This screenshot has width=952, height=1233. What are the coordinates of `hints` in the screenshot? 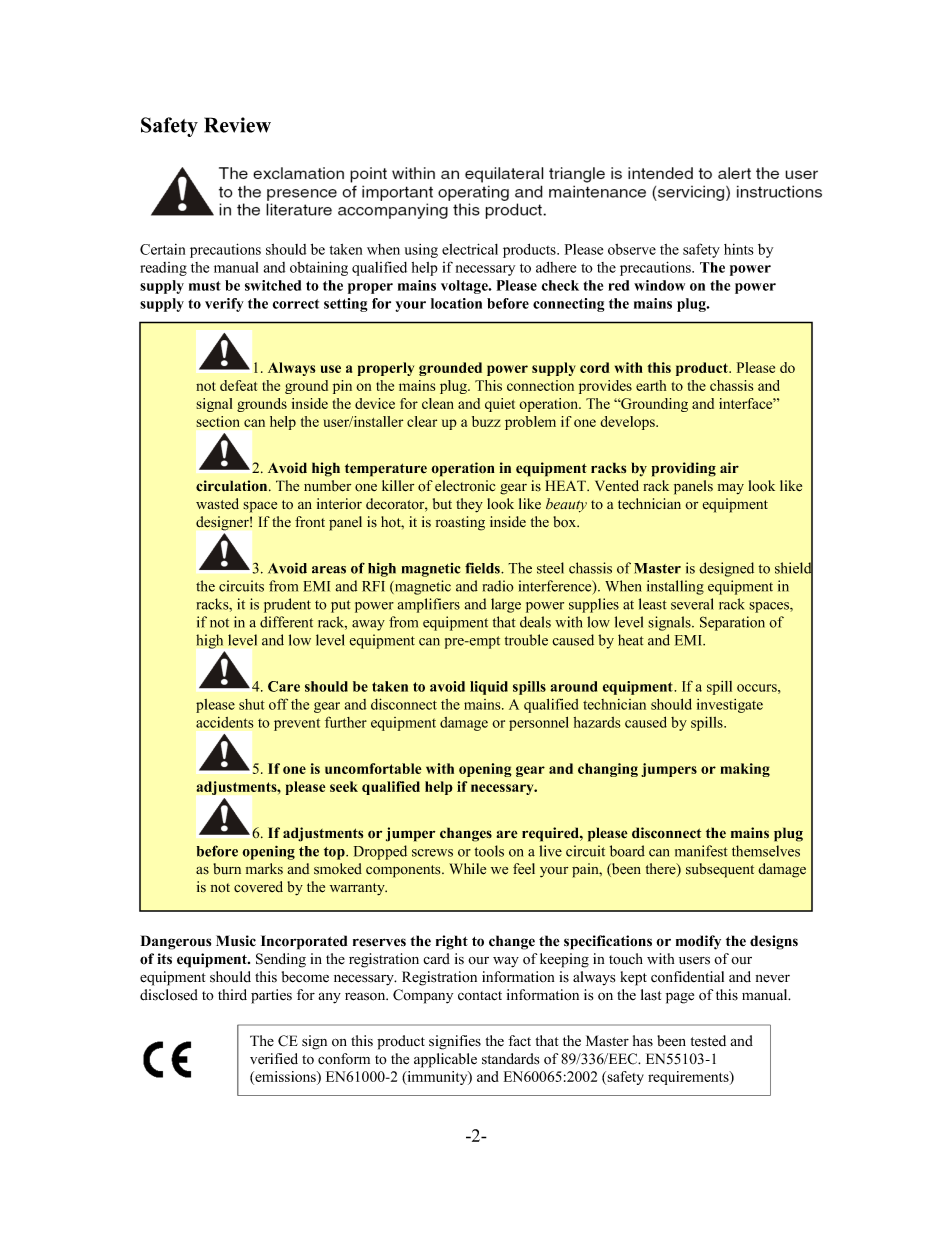 It's located at (739, 249).
